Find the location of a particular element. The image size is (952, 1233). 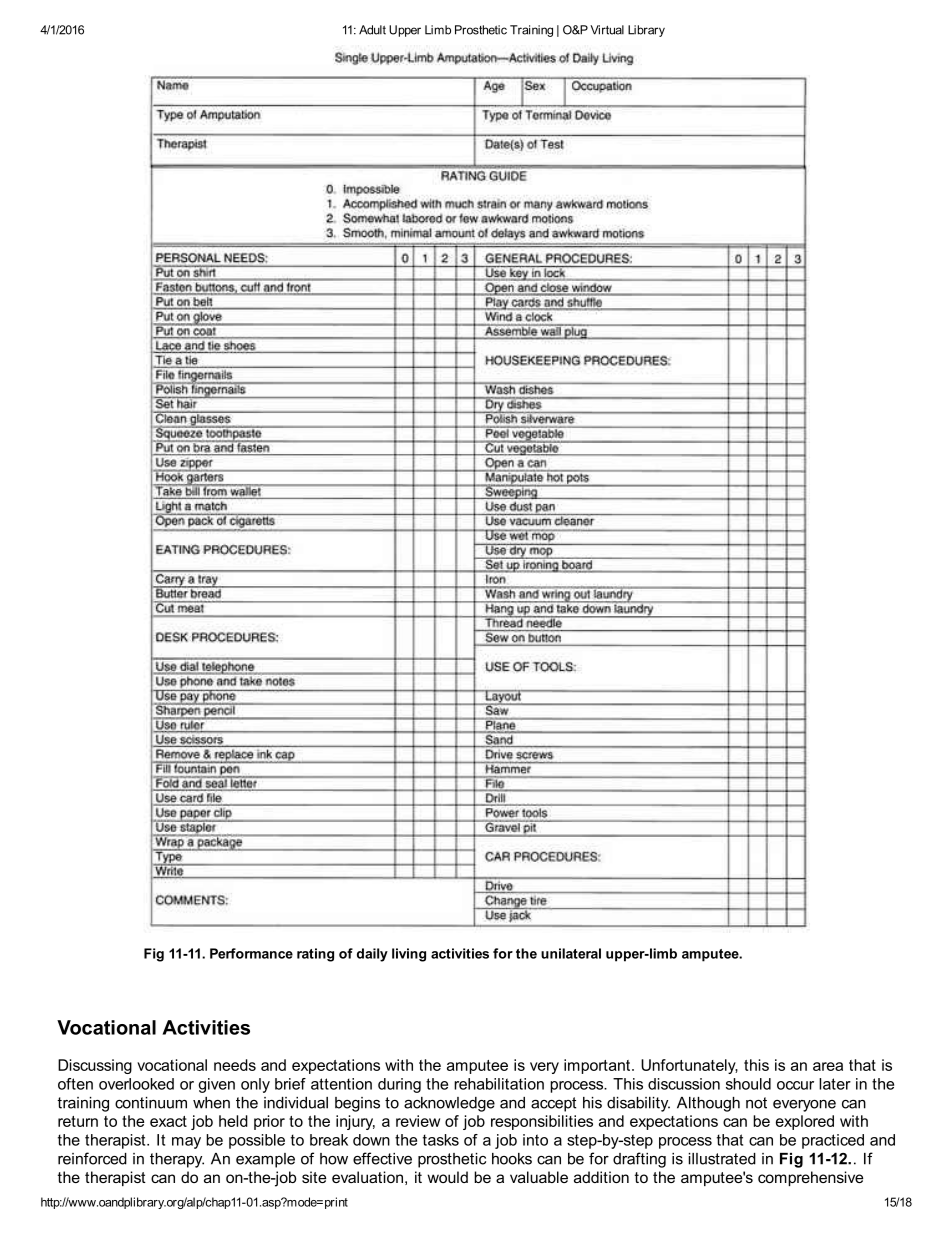

rating is located at coordinates (315, 955).
